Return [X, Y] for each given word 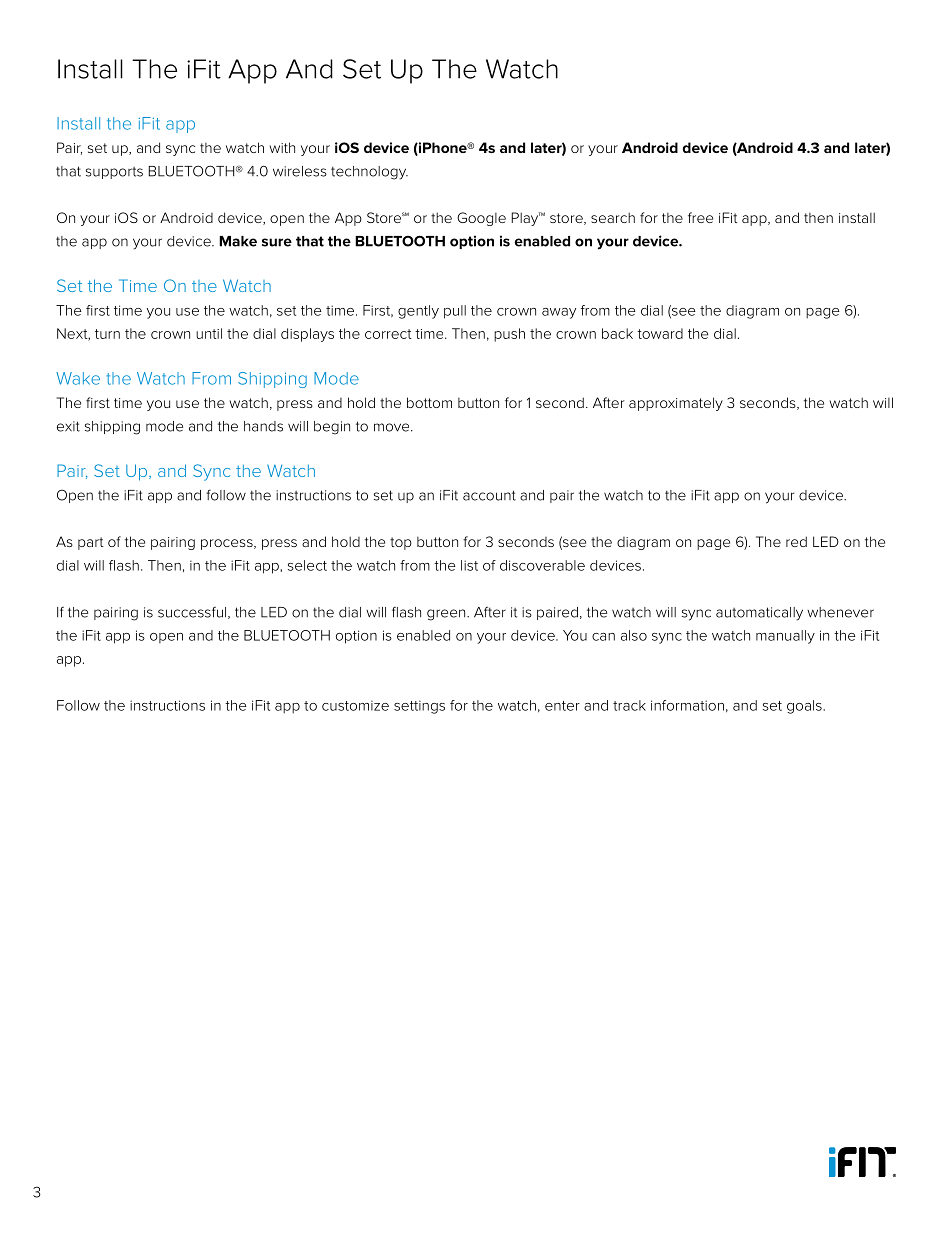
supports [114, 173]
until [209, 333]
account [489, 495]
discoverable [542, 565]
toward [660, 333]
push [509, 335]
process [228, 544]
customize [355, 705]
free [700, 217]
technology [369, 173]
